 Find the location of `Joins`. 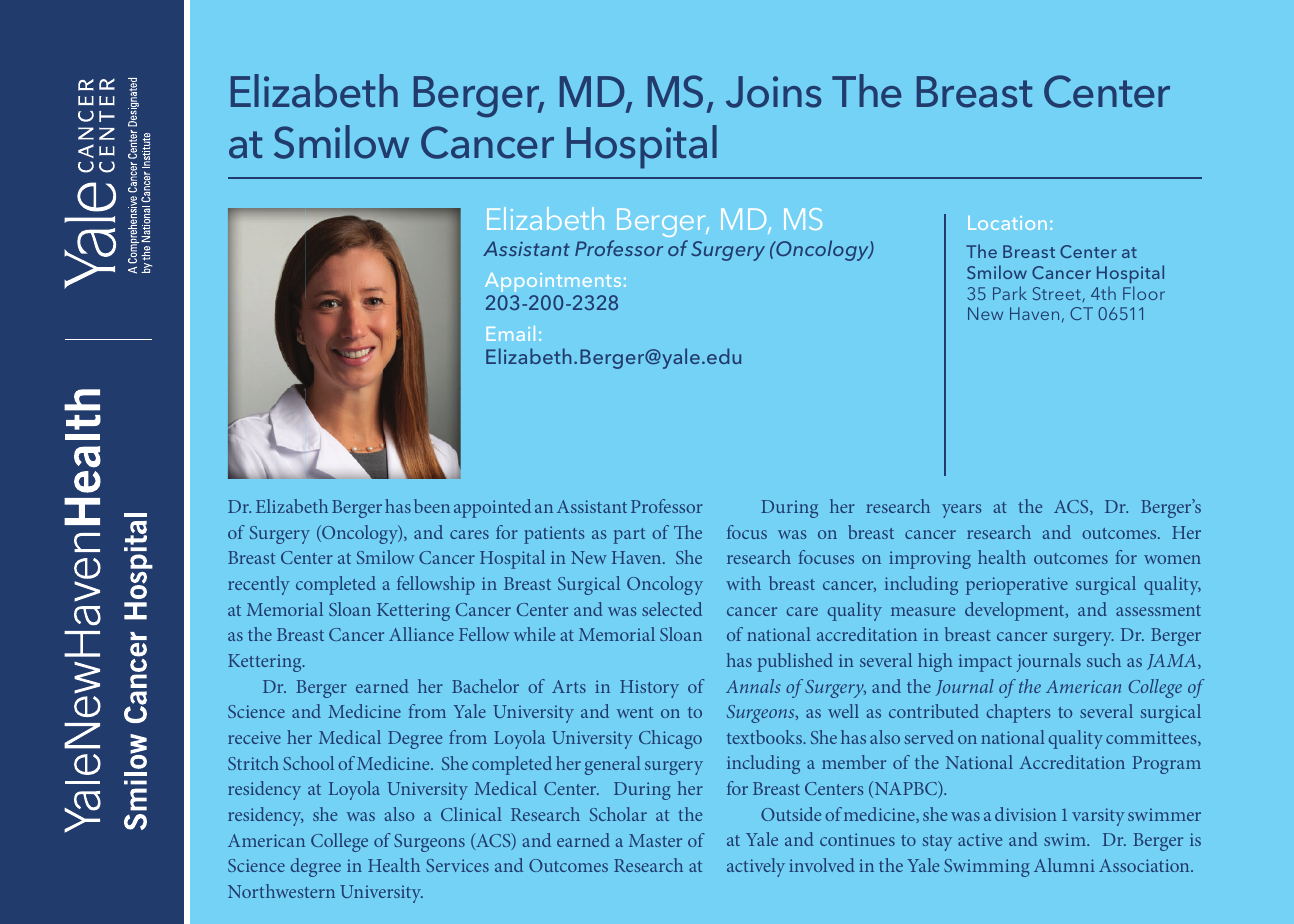

Joins is located at coordinates (773, 92).
